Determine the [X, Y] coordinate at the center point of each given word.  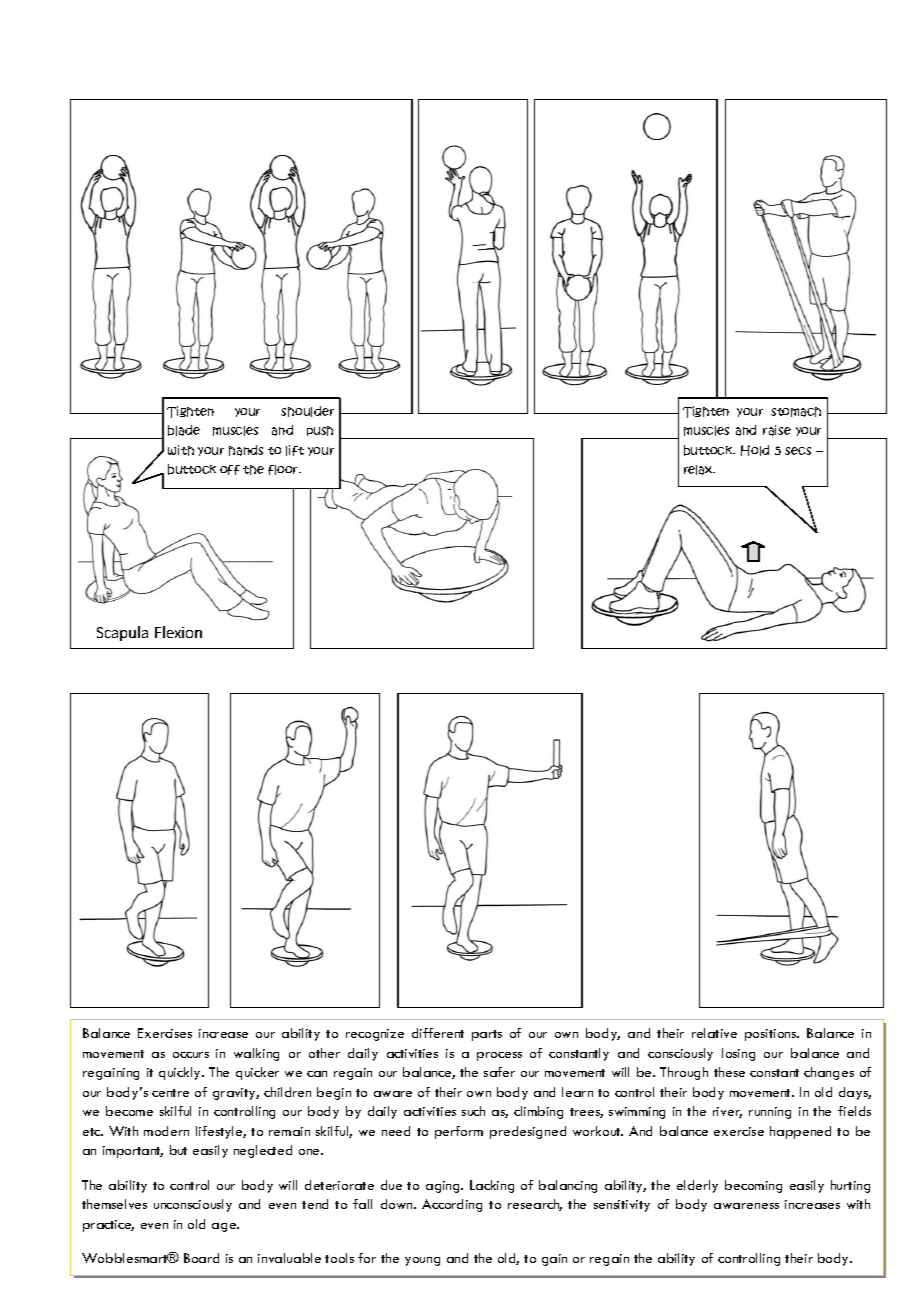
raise [777, 430]
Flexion [178, 632]
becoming [753, 1186]
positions [772, 1035]
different [438, 1033]
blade [184, 430]
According [452, 1205]
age [225, 1227]
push [320, 431]
